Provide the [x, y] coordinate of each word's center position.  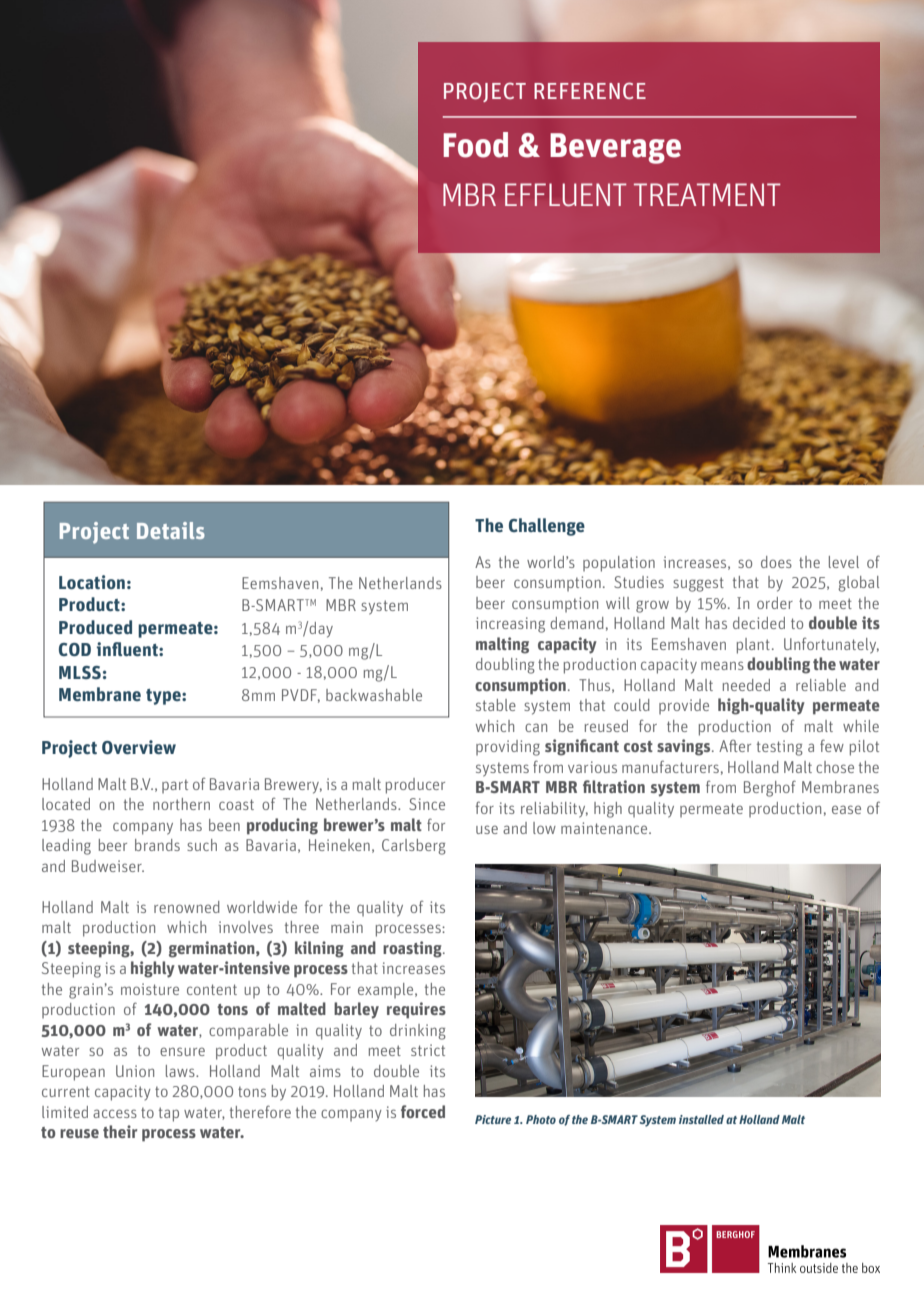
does [776, 562]
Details [171, 530]
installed [701, 1119]
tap [169, 1114]
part [175, 786]
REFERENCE [590, 90]
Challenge [547, 527]
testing [780, 748]
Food [476, 145]
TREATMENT [707, 194]
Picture [493, 1119]
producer [415, 786]
